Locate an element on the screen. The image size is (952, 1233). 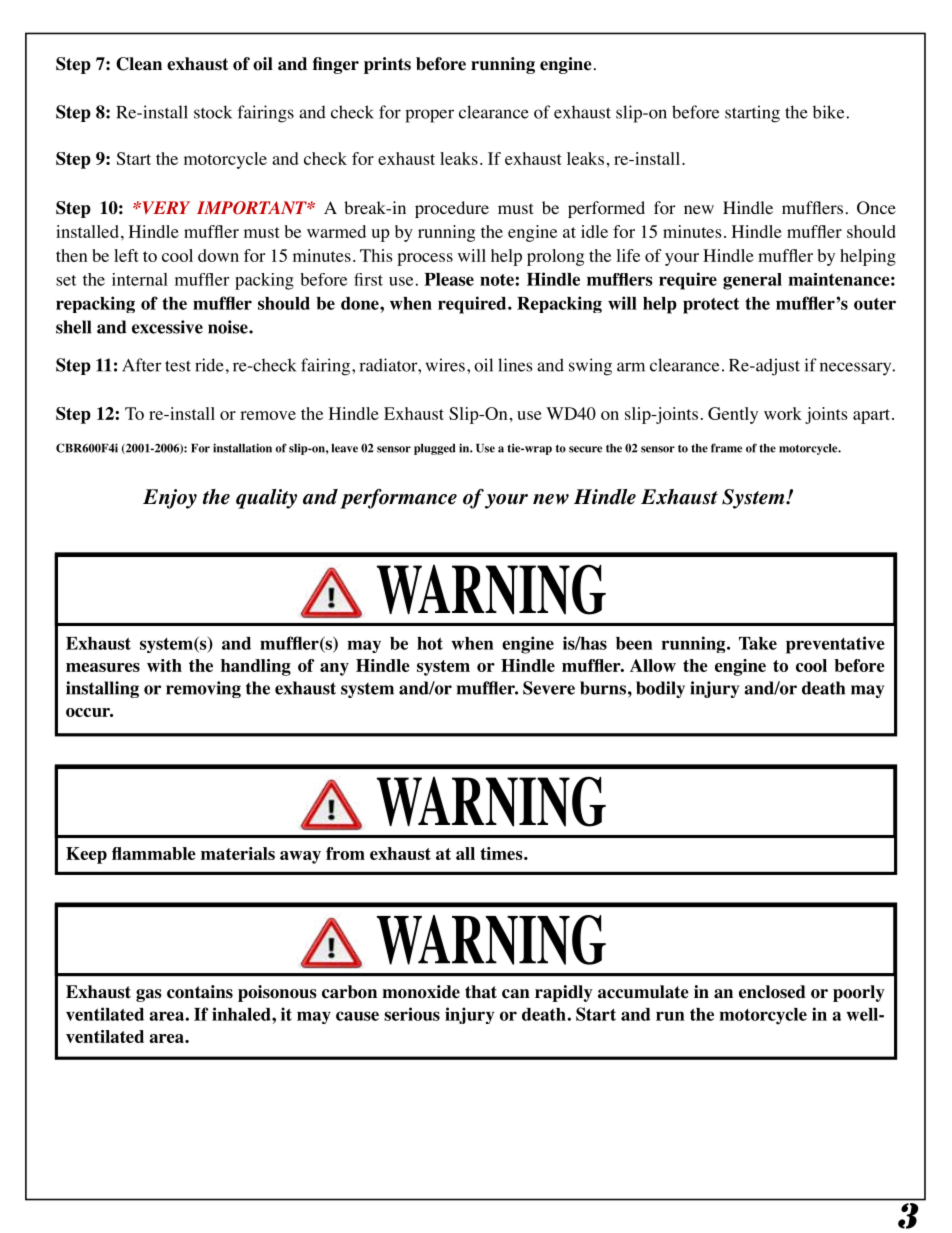
Severe is located at coordinates (549, 688).
